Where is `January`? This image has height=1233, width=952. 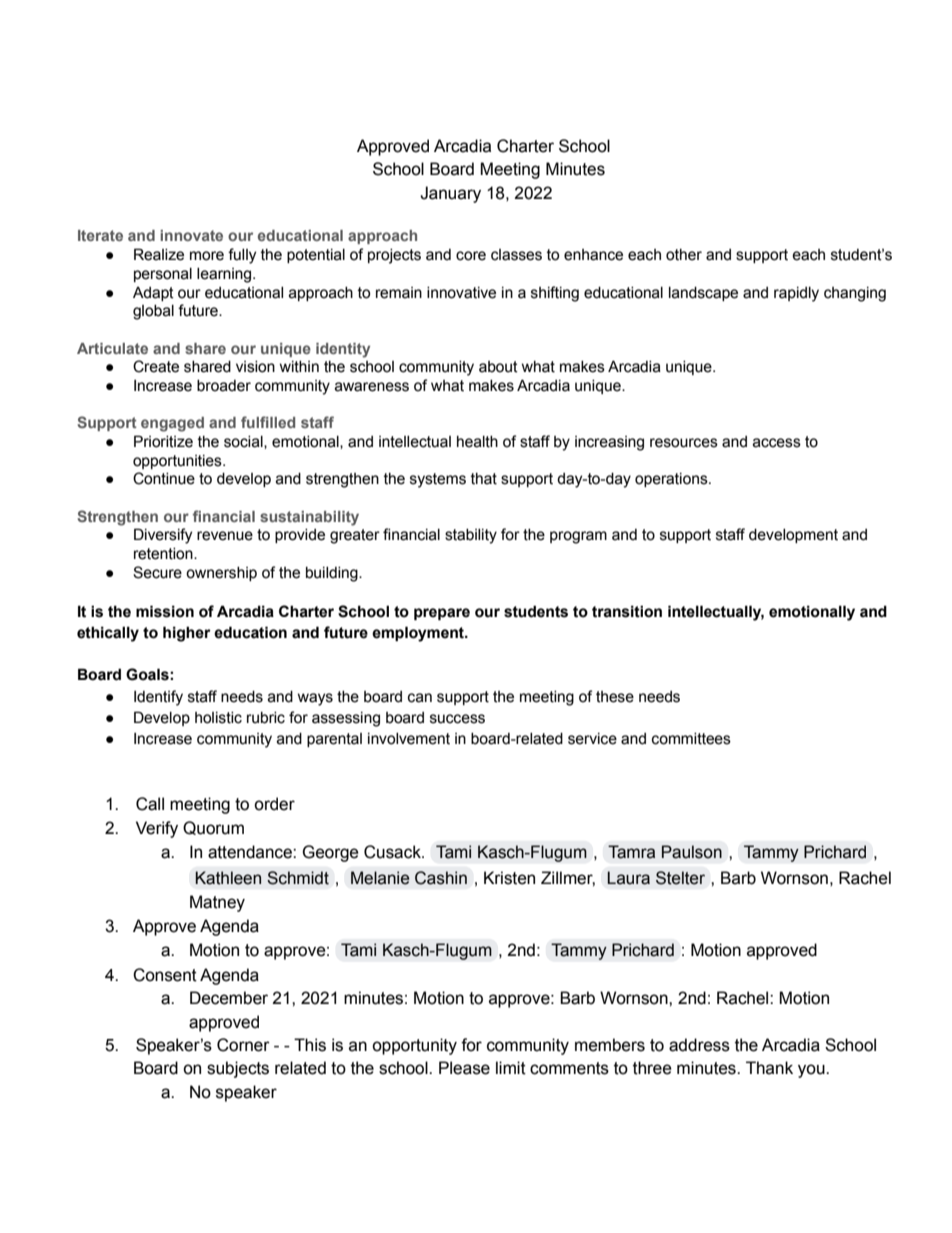 January is located at coordinates (450, 194).
